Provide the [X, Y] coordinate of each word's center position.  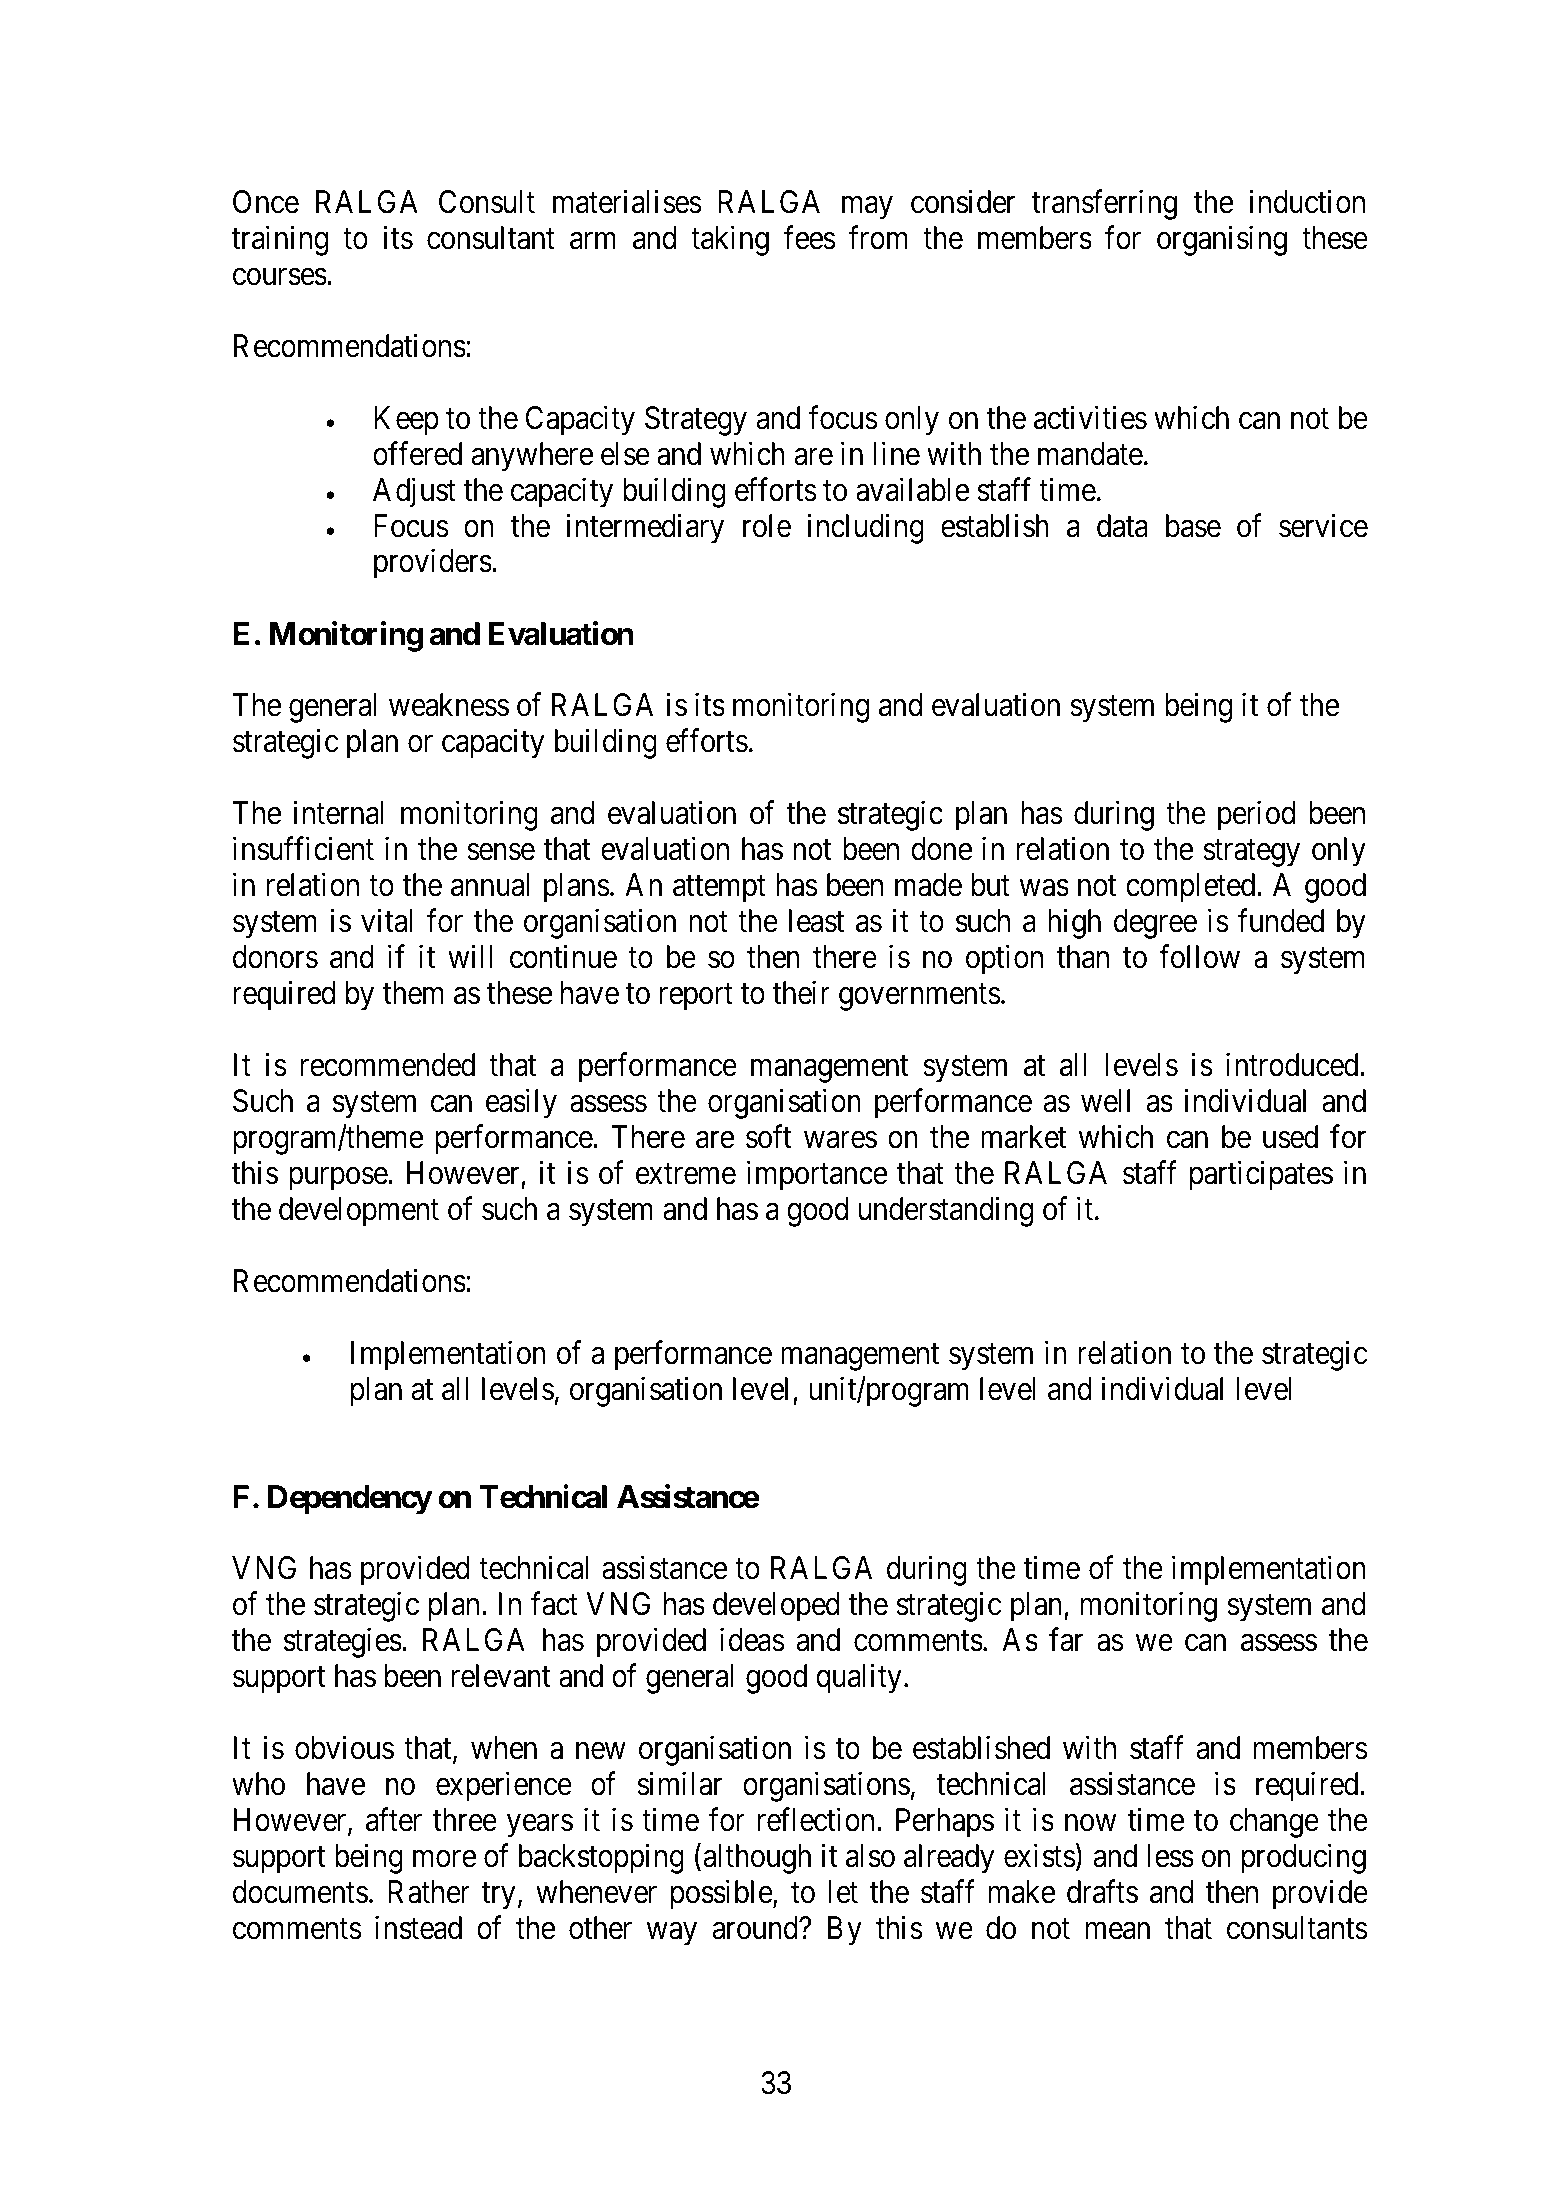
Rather [429, 1892]
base [1193, 526]
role [767, 526]
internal [338, 813]
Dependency [350, 1500]
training [279, 241]
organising [1222, 241]
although [757, 1859]
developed [776, 1607]
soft [768, 1137]
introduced [1293, 1065]
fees [810, 238]
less [1170, 1856]
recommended [388, 1065]
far [1066, 1640]
